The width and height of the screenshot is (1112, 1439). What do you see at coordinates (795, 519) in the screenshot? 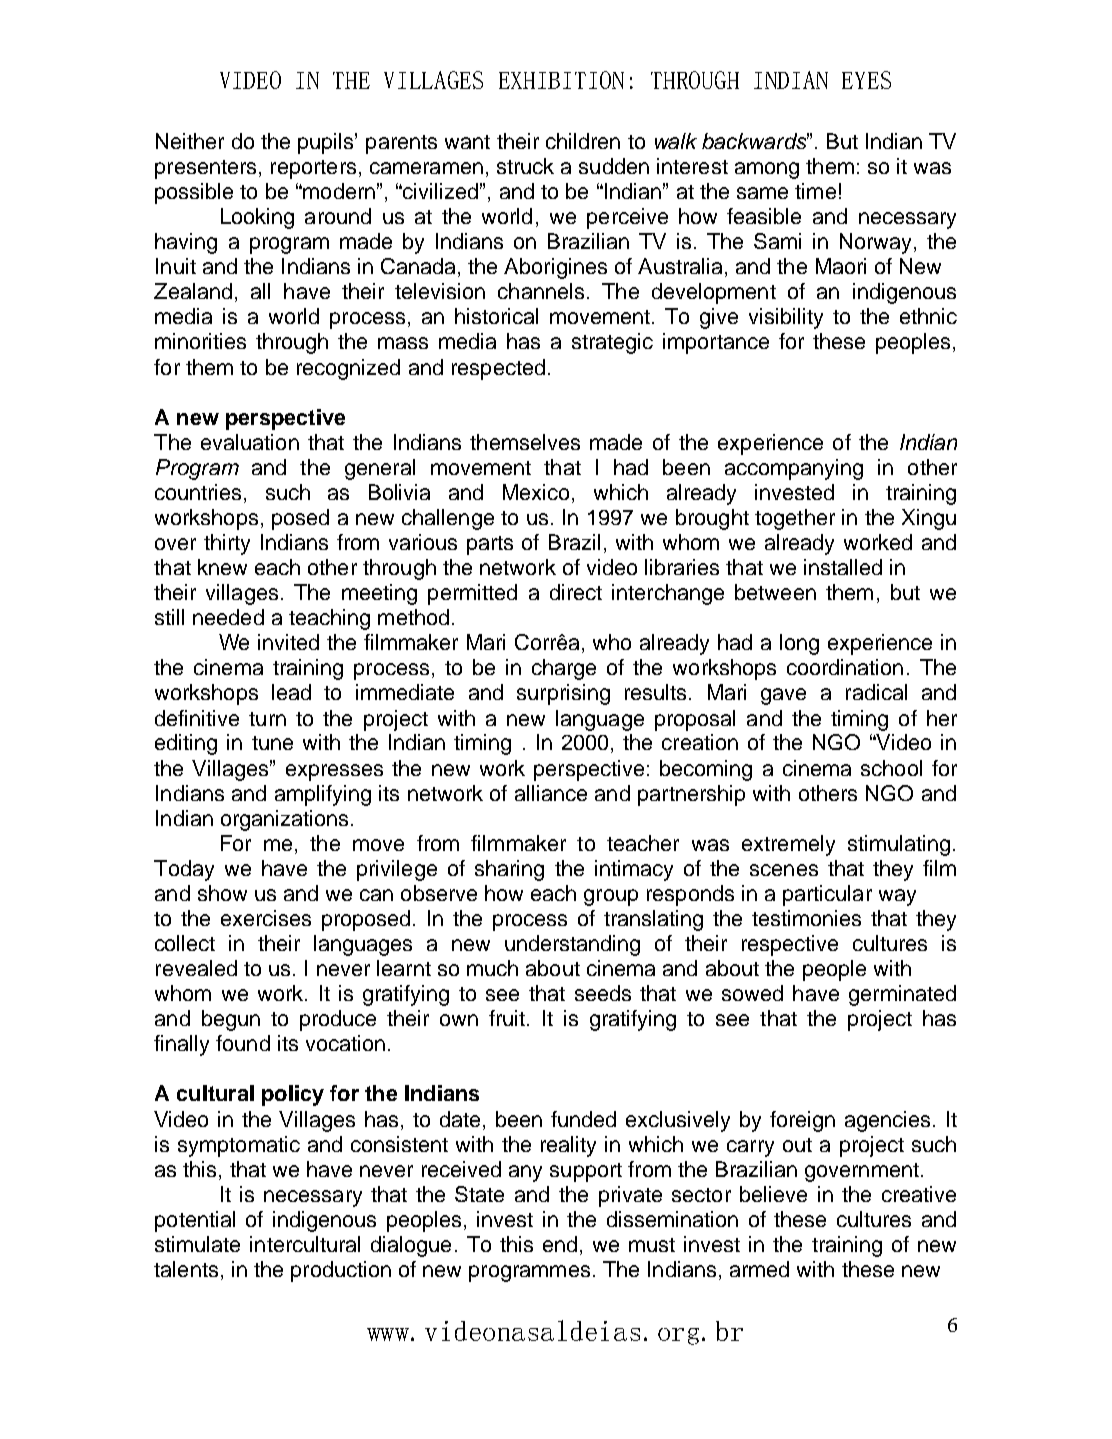
I see `together` at bounding box center [795, 519].
